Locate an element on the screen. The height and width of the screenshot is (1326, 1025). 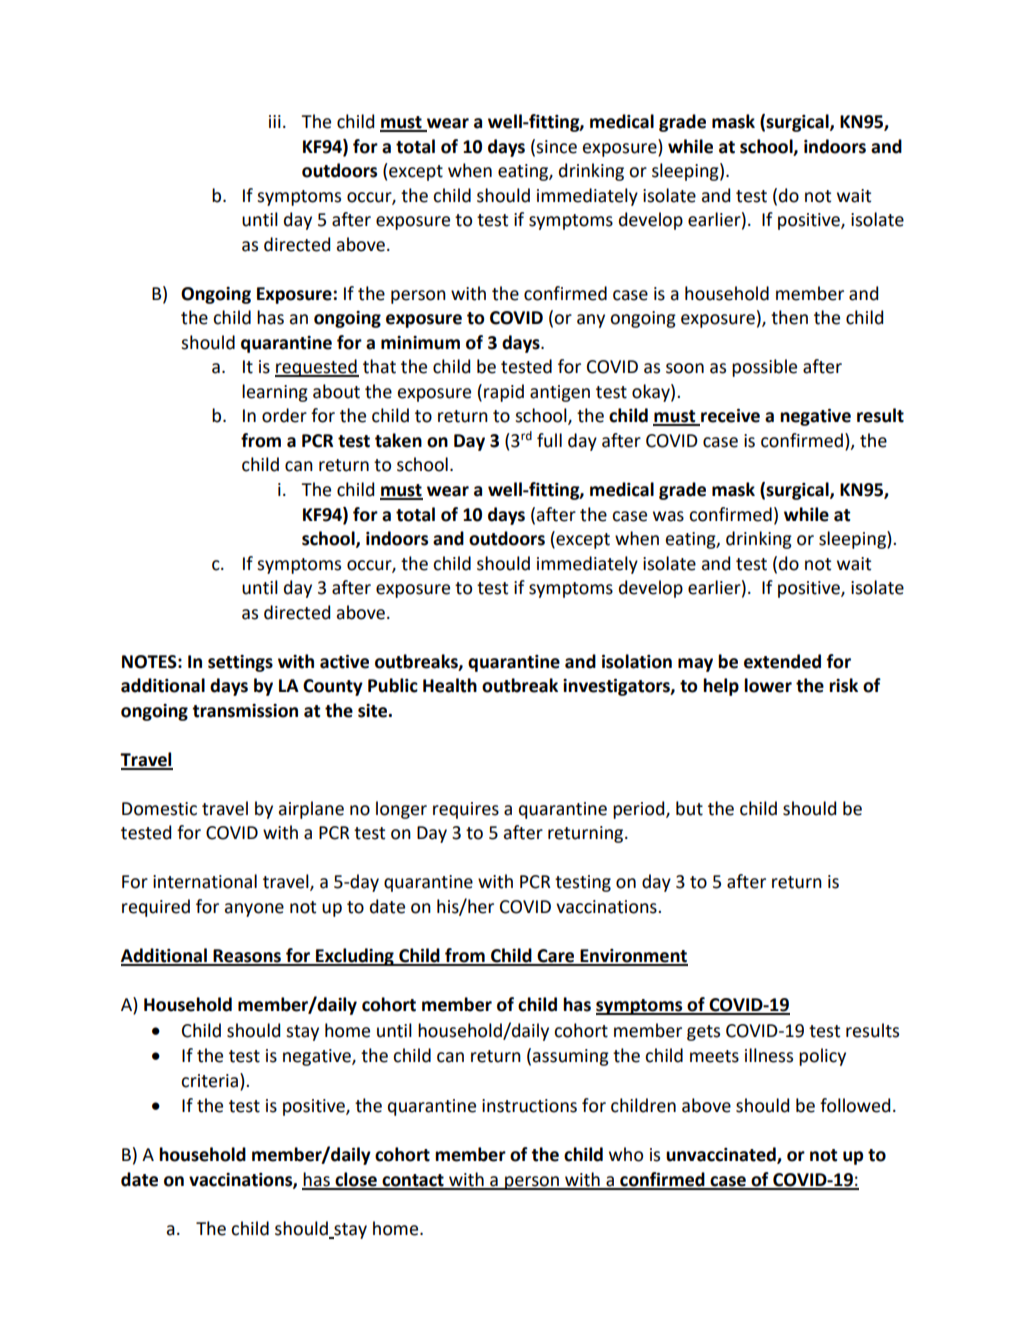
instructions is located at coordinates (529, 1106).
